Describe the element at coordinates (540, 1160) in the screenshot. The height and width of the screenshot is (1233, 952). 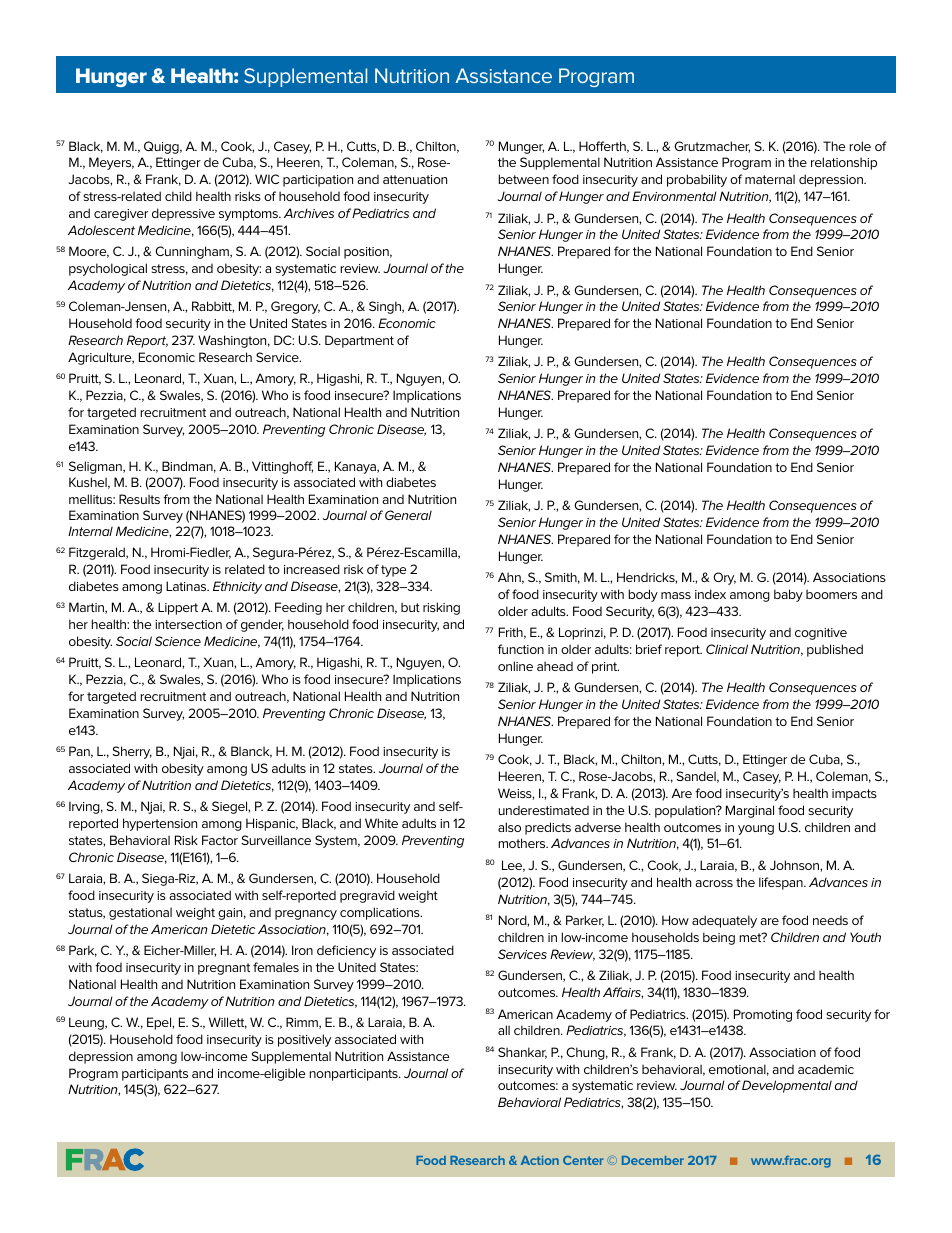
I see `Action` at that location.
